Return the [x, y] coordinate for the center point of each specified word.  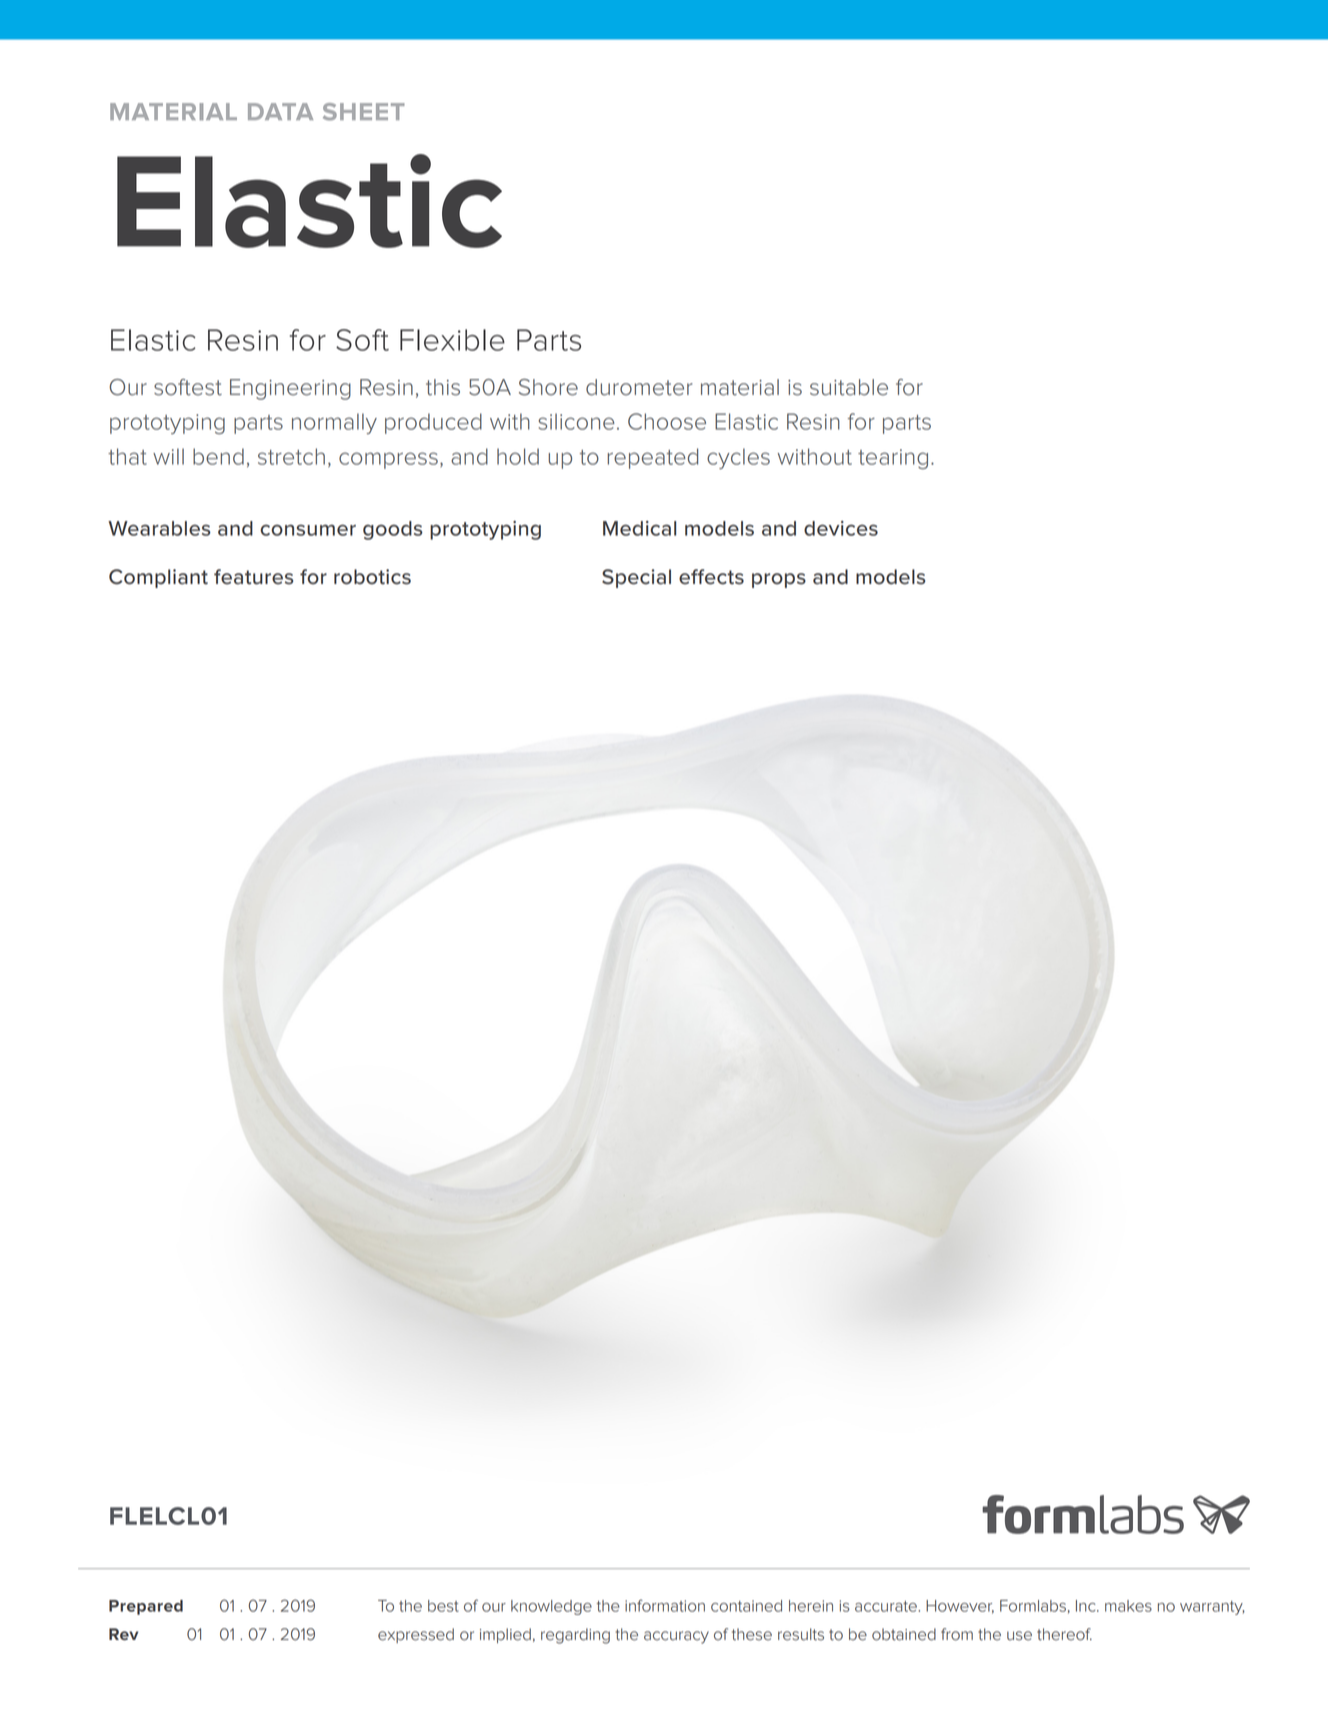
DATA [280, 111]
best [443, 1606]
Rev [123, 1634]
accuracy [676, 1637]
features [253, 577]
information [665, 1605]
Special [636, 578]
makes [1128, 1606]
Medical [639, 528]
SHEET [364, 112]
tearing [893, 459]
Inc [1087, 1606]
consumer [308, 530]
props [779, 580]
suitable [849, 387]
